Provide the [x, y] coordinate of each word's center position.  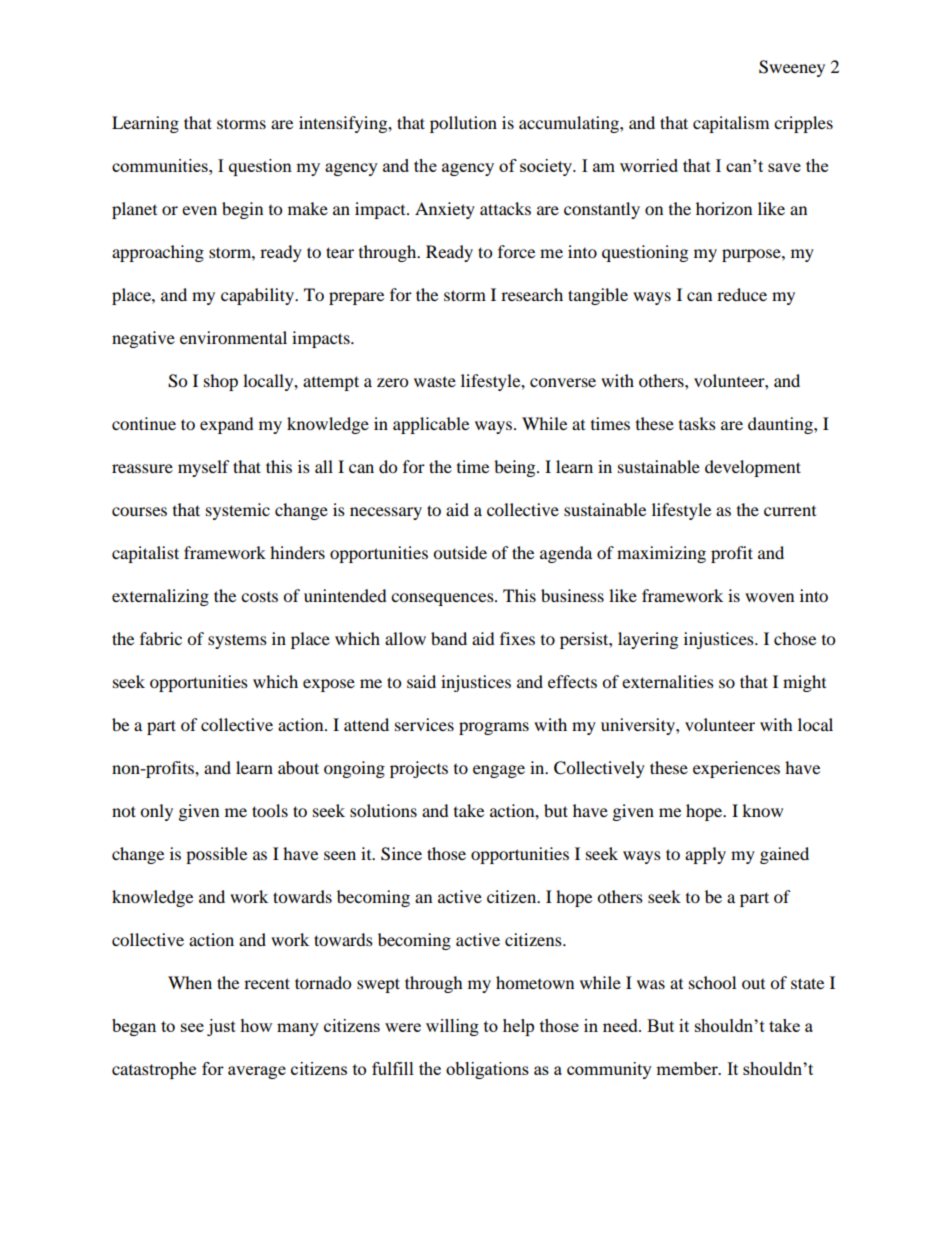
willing [452, 1027]
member [688, 1068]
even [199, 210]
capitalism [731, 124]
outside [460, 552]
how [256, 1025]
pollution [463, 124]
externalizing [160, 597]
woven [769, 597]
